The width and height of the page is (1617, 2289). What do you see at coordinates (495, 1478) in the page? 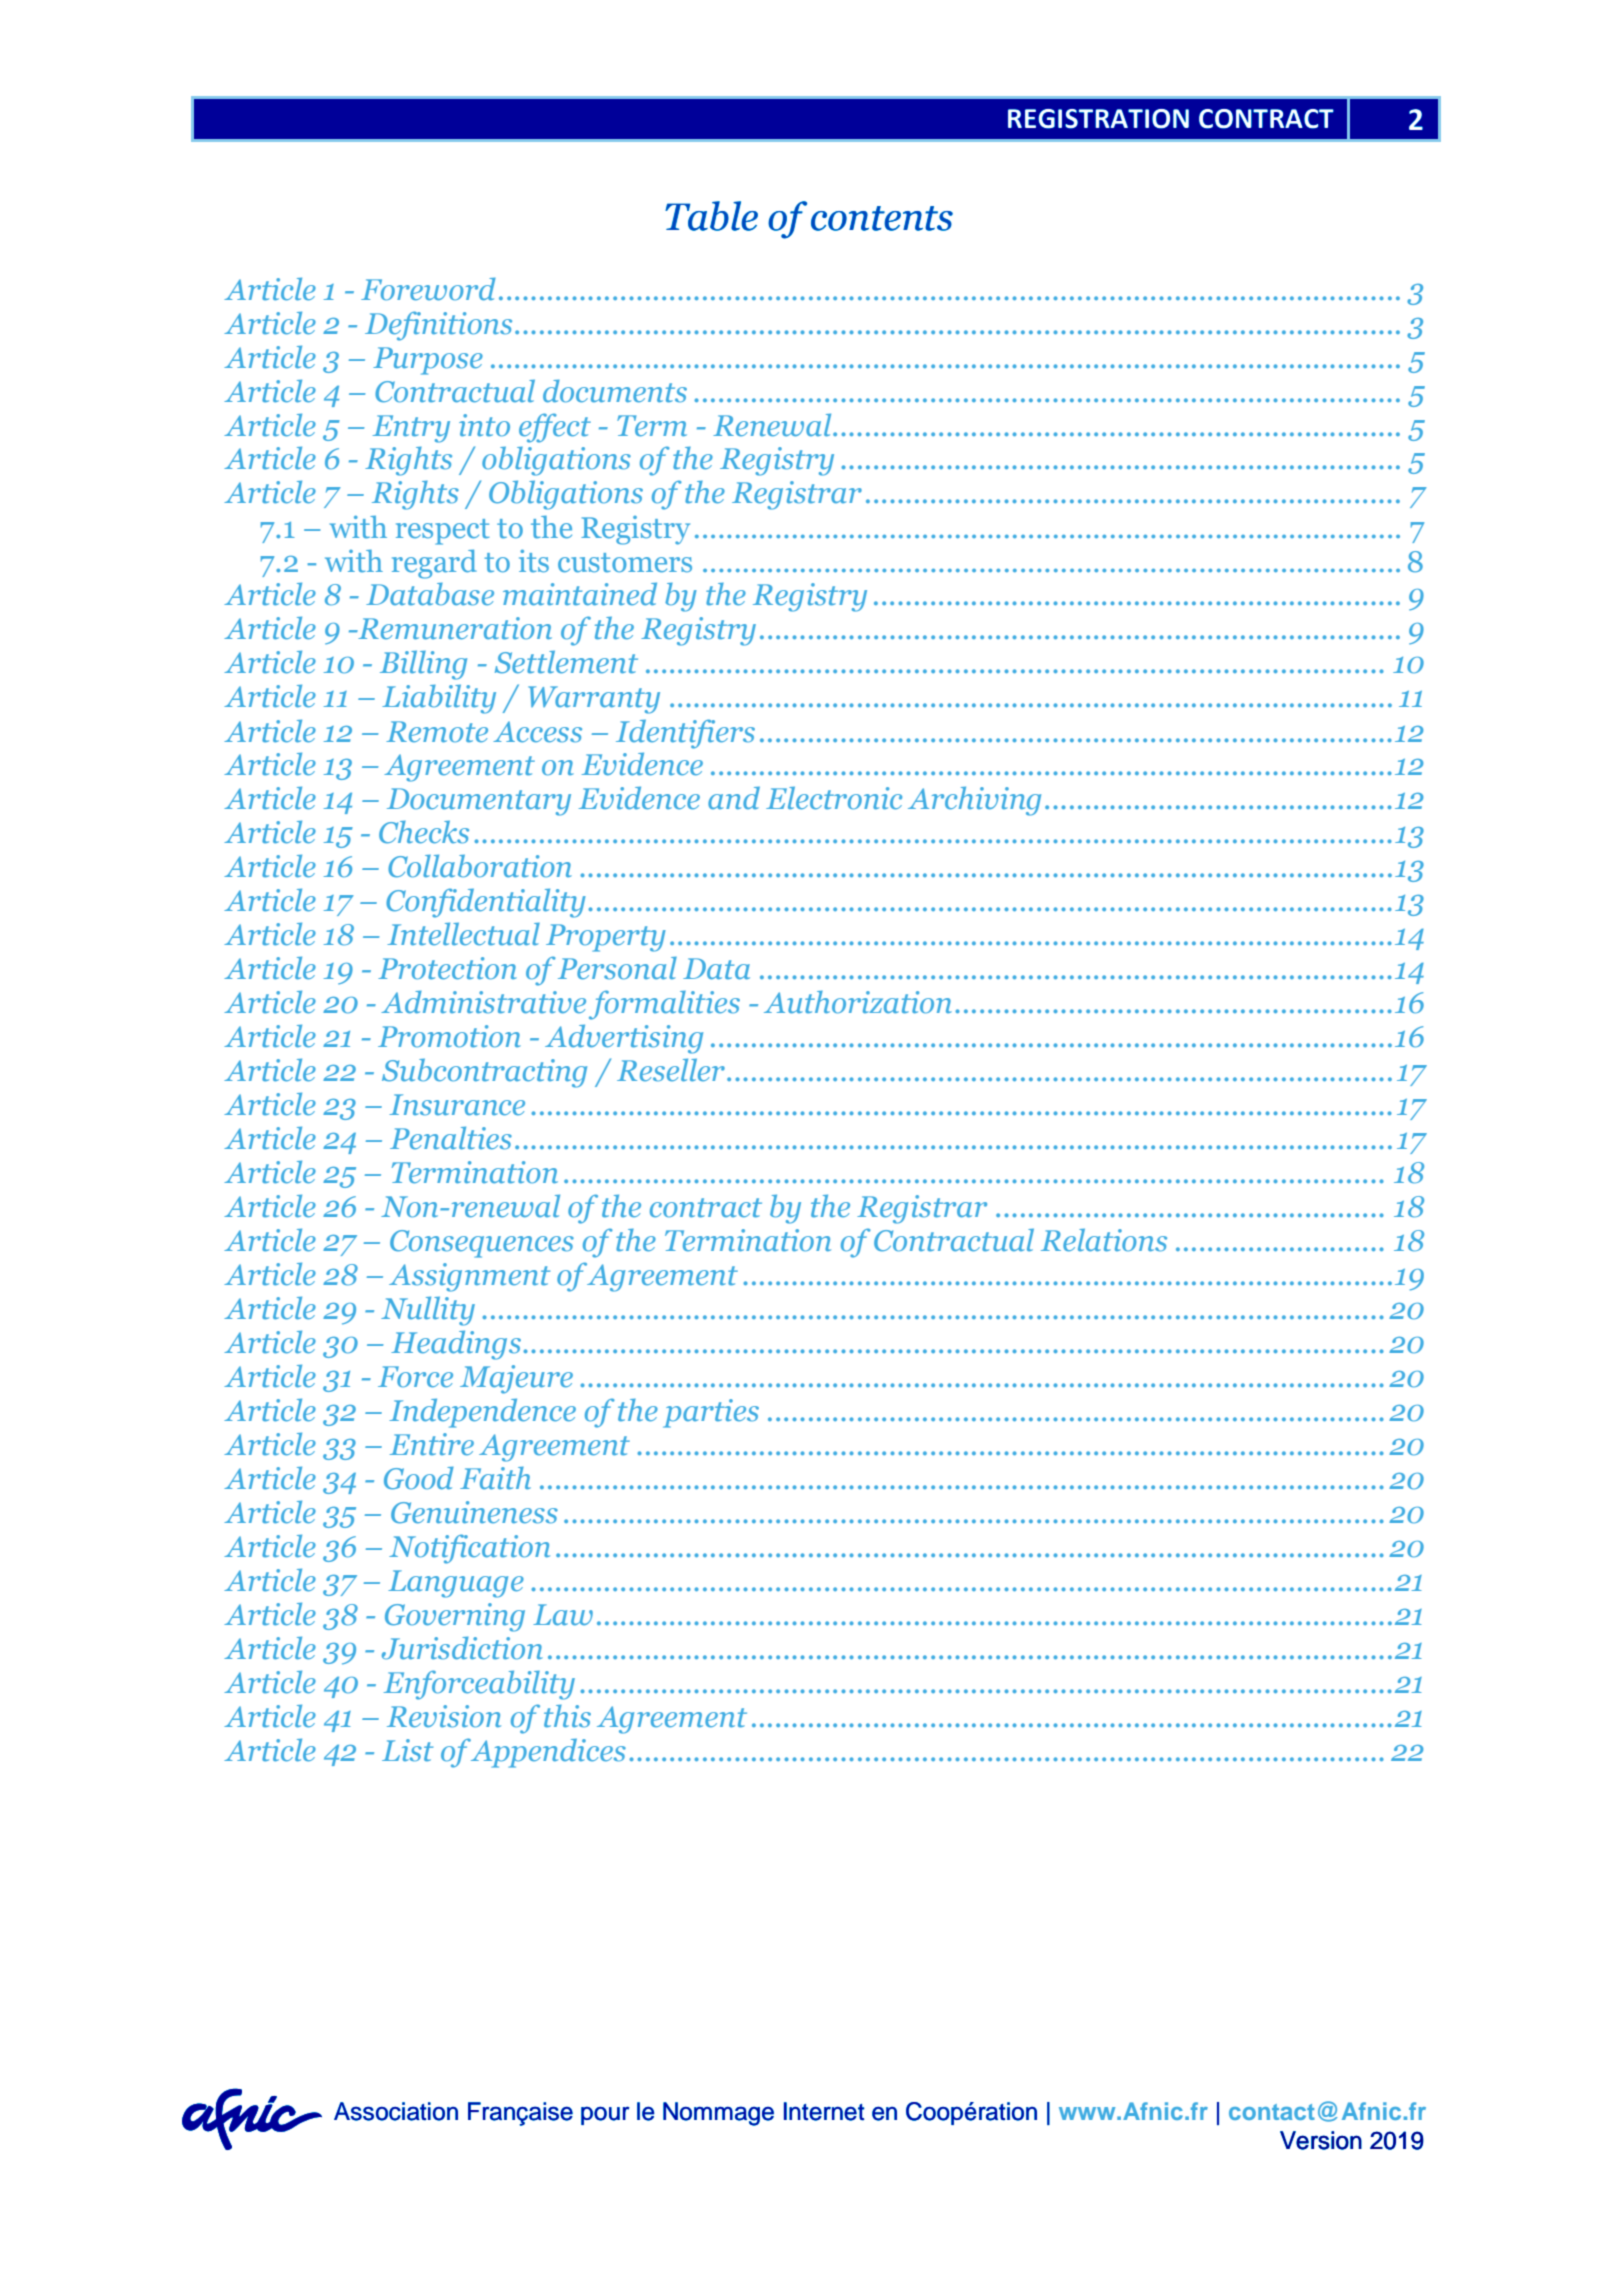
I see `Faith` at bounding box center [495, 1478].
